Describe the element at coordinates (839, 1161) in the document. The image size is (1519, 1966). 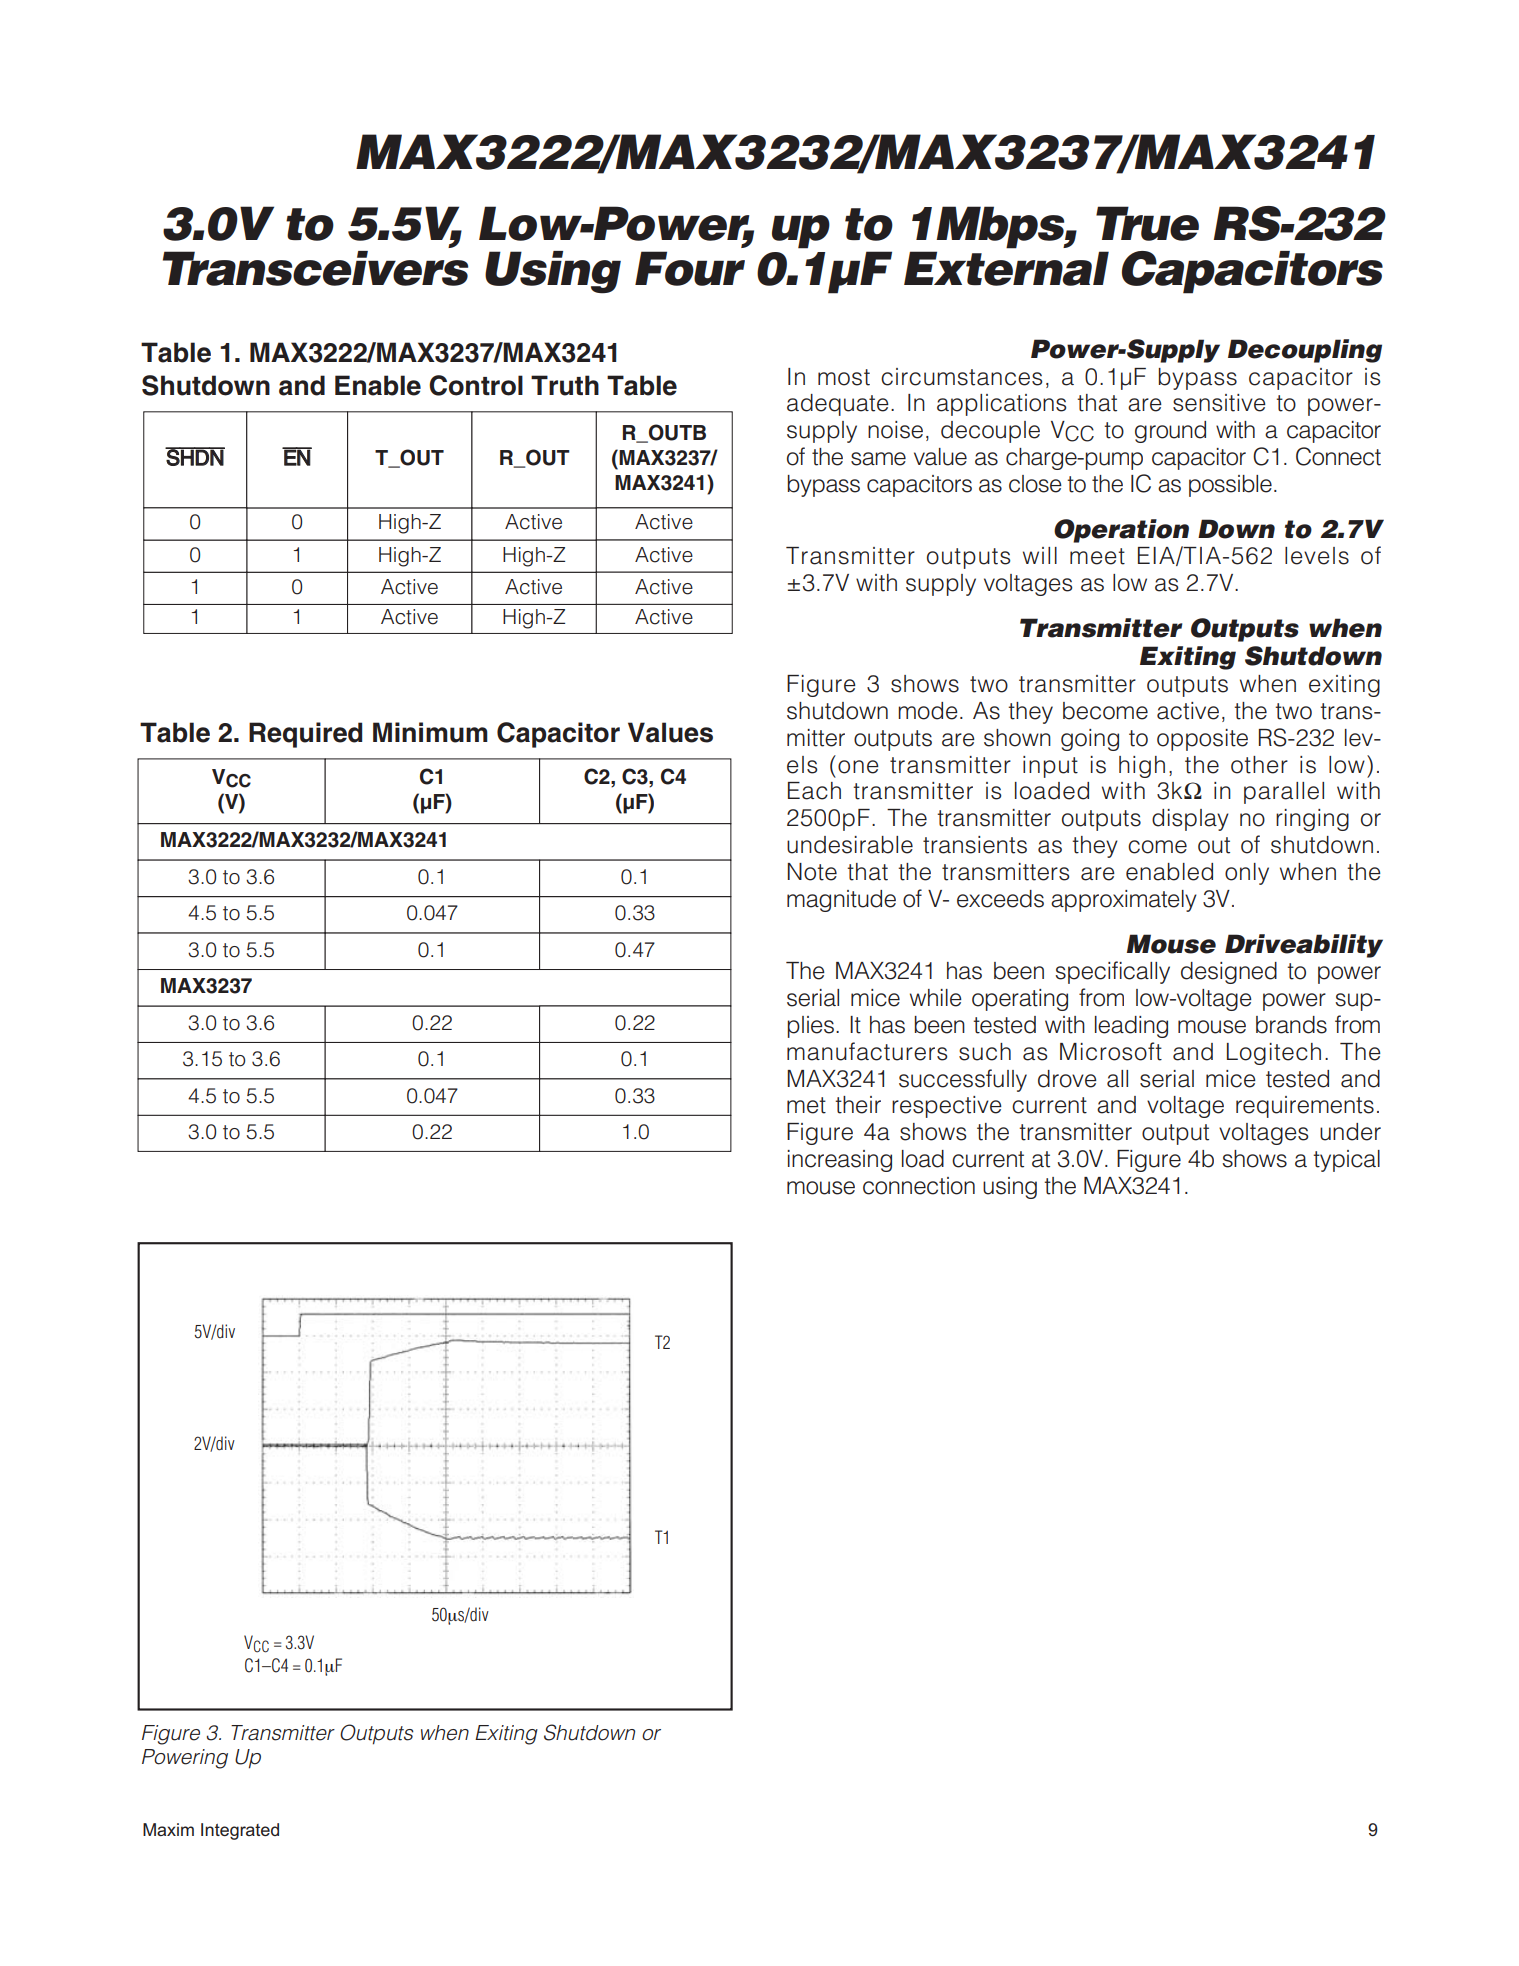
I see `increasing` at that location.
